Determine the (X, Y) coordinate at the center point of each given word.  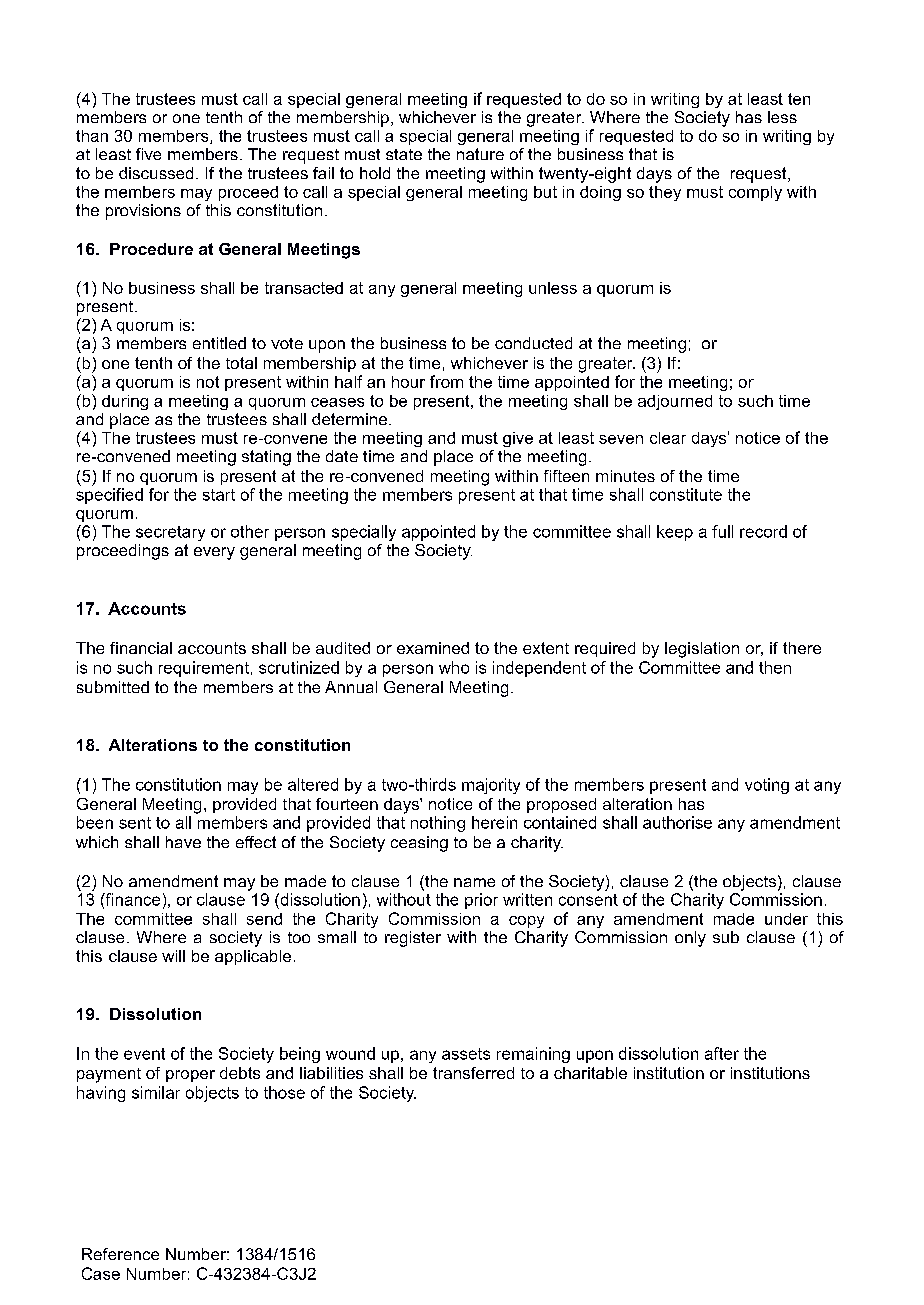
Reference (120, 1254)
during (125, 402)
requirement (204, 669)
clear (668, 438)
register (413, 939)
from (446, 381)
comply (755, 193)
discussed (156, 173)
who (454, 667)
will (173, 956)
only (690, 939)
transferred (473, 1073)
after (722, 1053)
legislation (702, 650)
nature (480, 154)
